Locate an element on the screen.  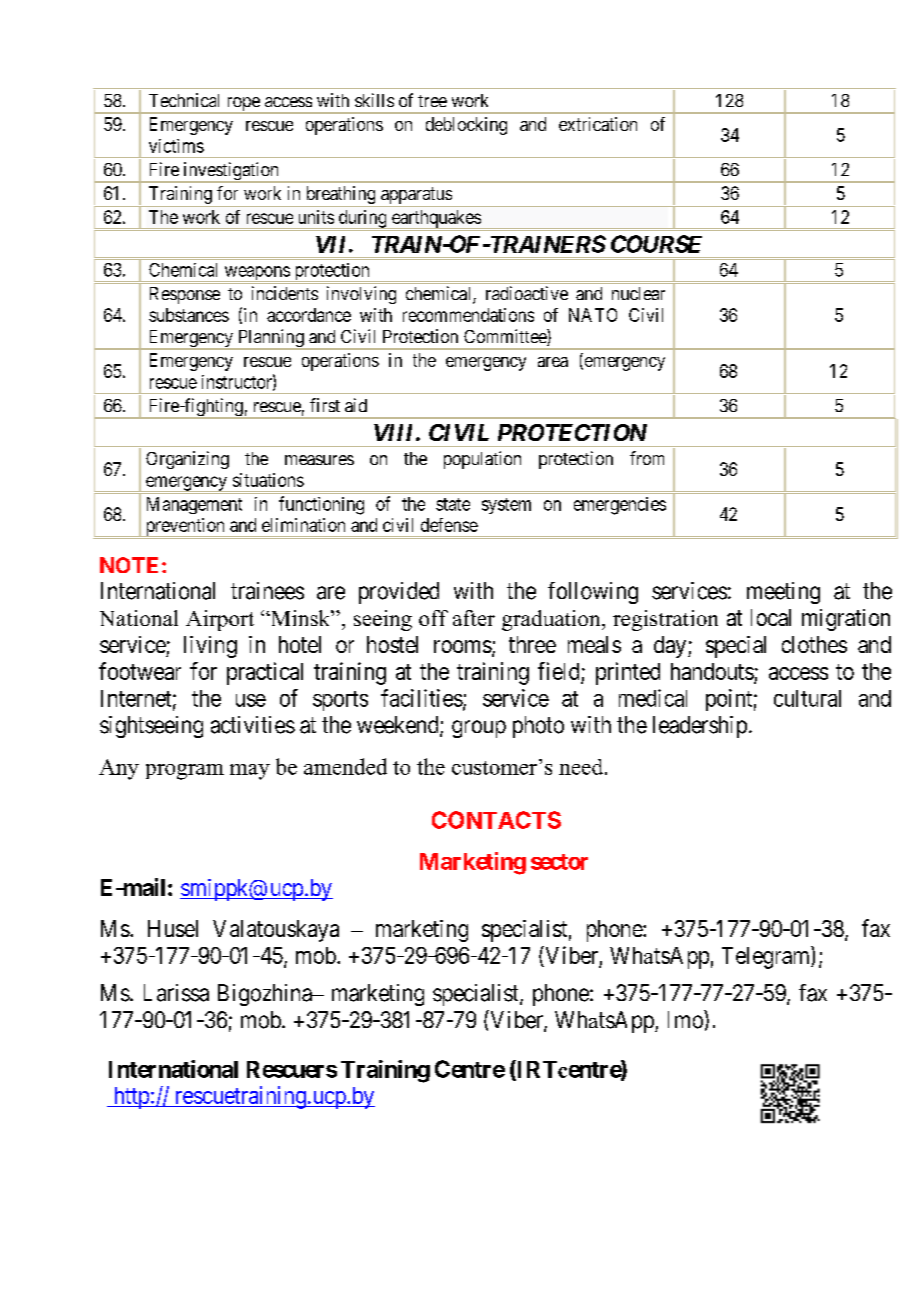
victims is located at coordinates (176, 146).
